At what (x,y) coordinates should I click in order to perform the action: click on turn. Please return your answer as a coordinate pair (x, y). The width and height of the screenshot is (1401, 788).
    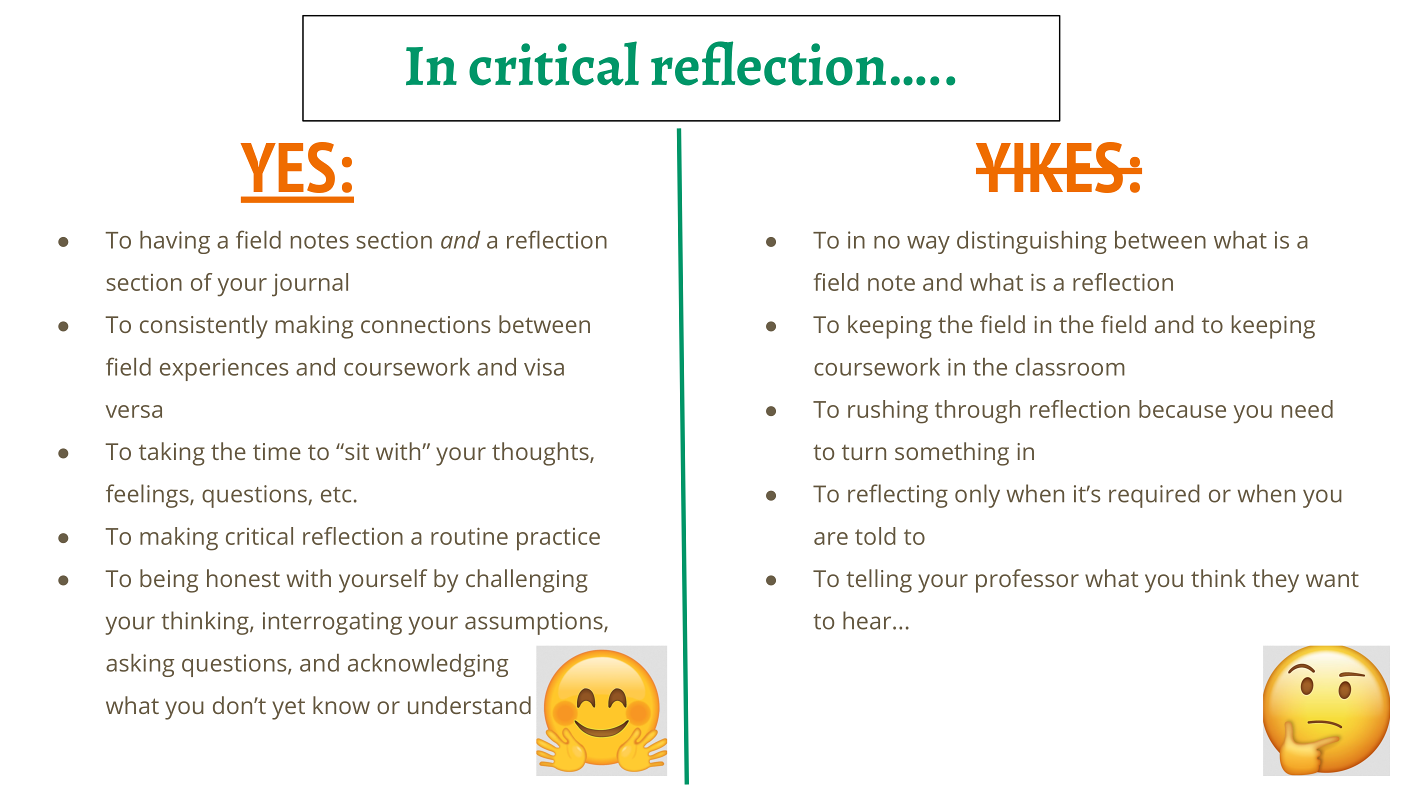
    Looking at the image, I should click on (864, 452).
